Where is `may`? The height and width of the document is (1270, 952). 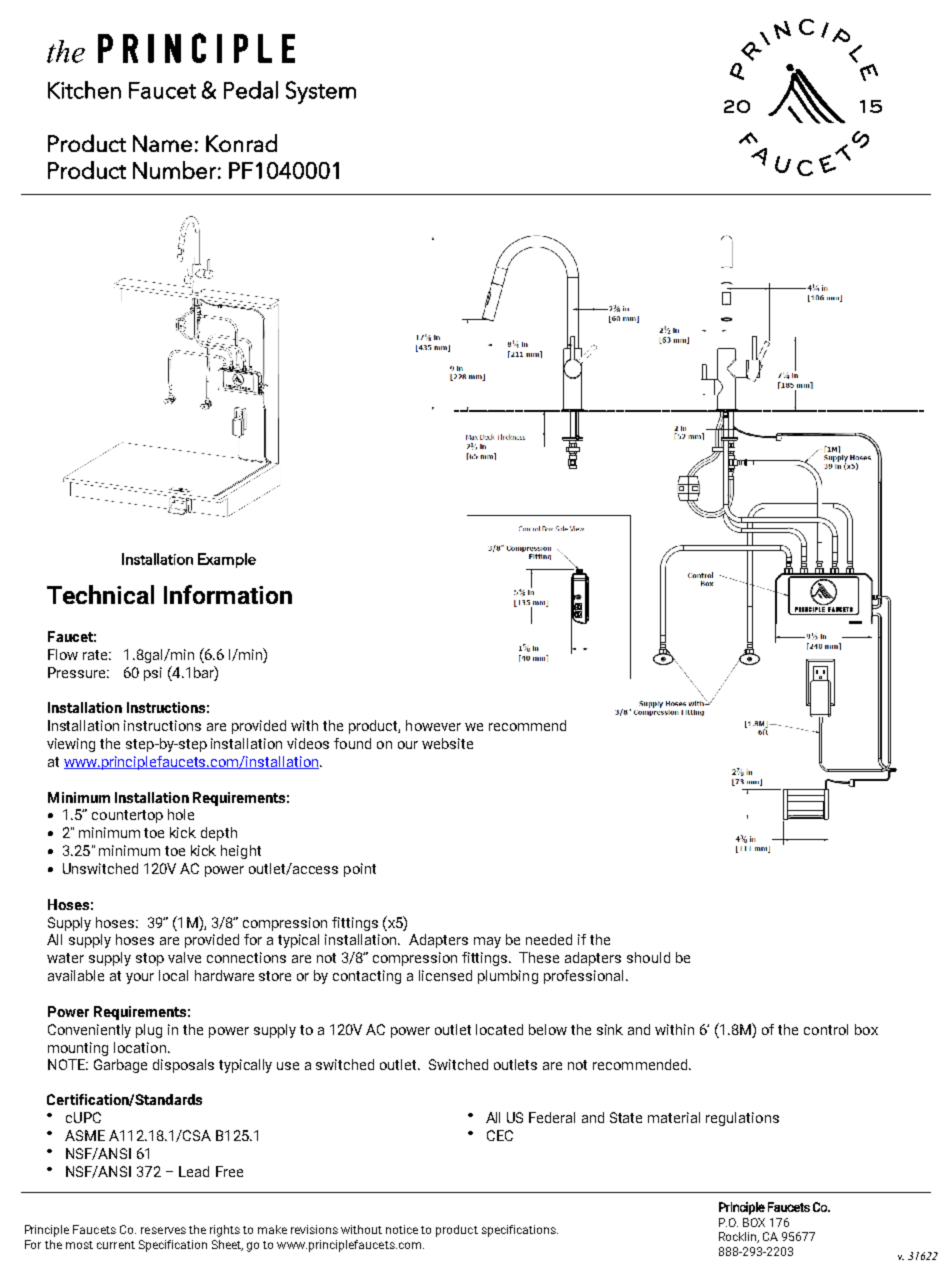
may is located at coordinates (487, 942).
